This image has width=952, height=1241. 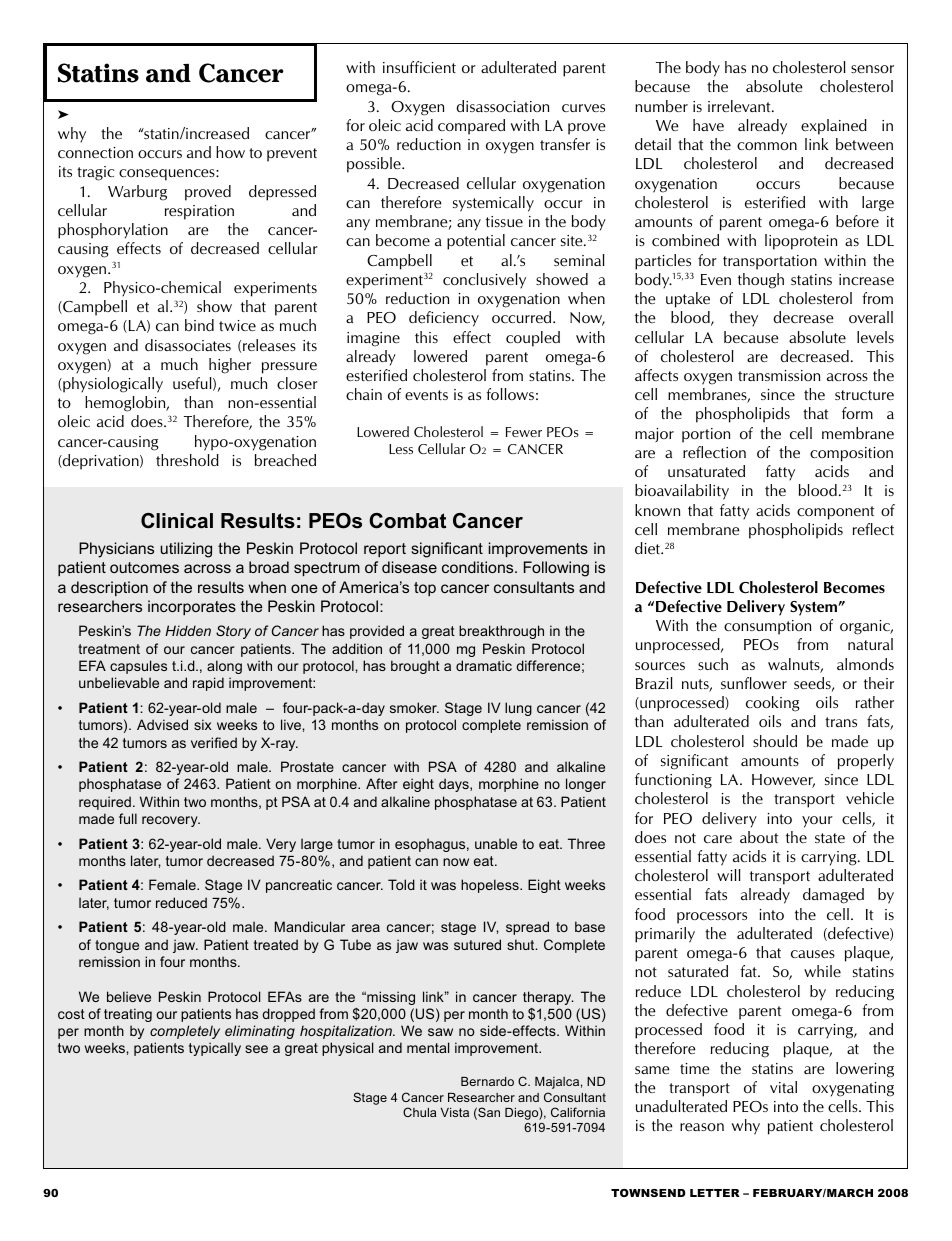 What do you see at coordinates (502, 106) in the image?
I see `disassociation` at bounding box center [502, 106].
